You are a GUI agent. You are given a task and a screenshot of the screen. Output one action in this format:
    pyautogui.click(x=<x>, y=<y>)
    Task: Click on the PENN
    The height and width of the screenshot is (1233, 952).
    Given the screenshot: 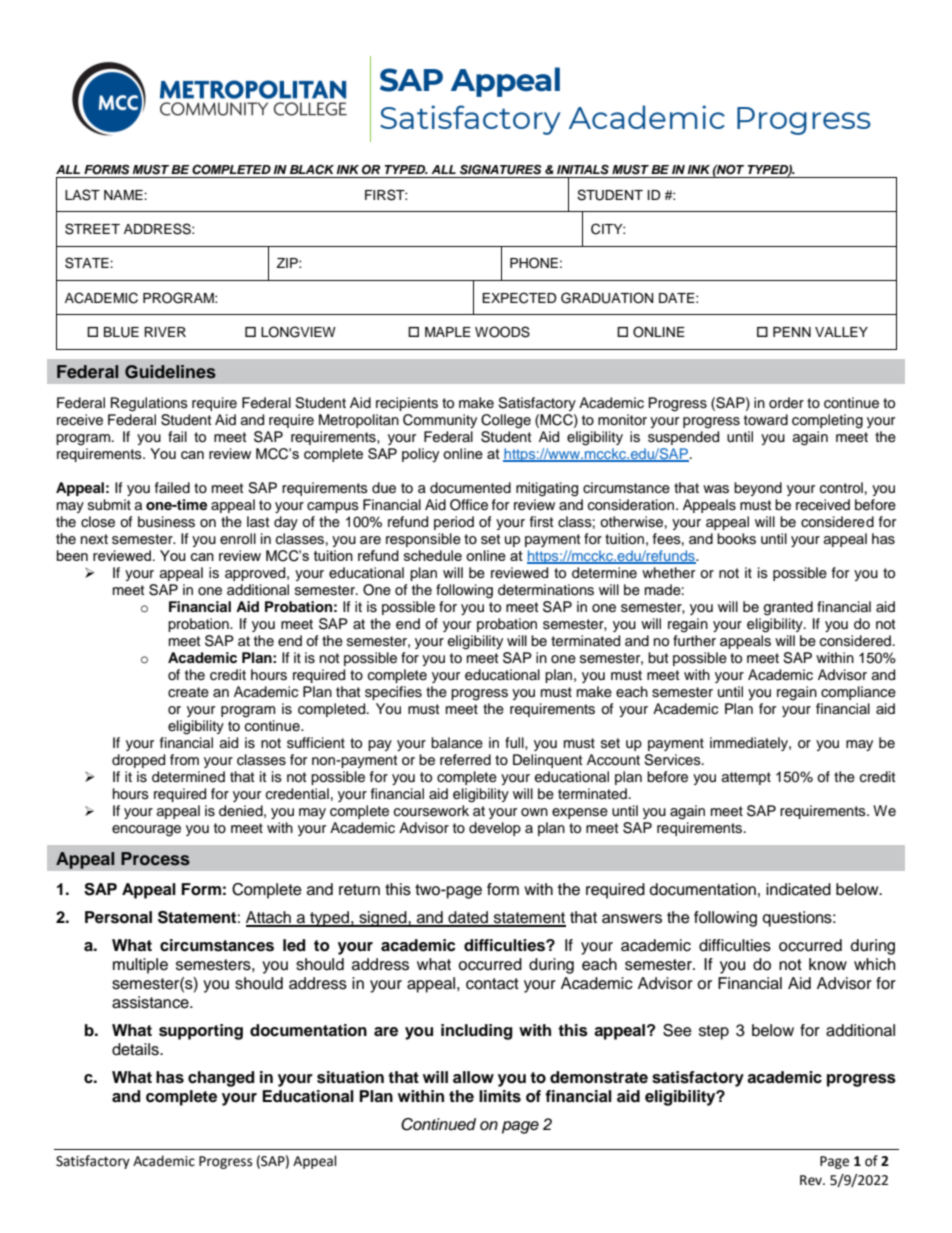 What is the action you would take?
    pyautogui.click(x=792, y=332)
